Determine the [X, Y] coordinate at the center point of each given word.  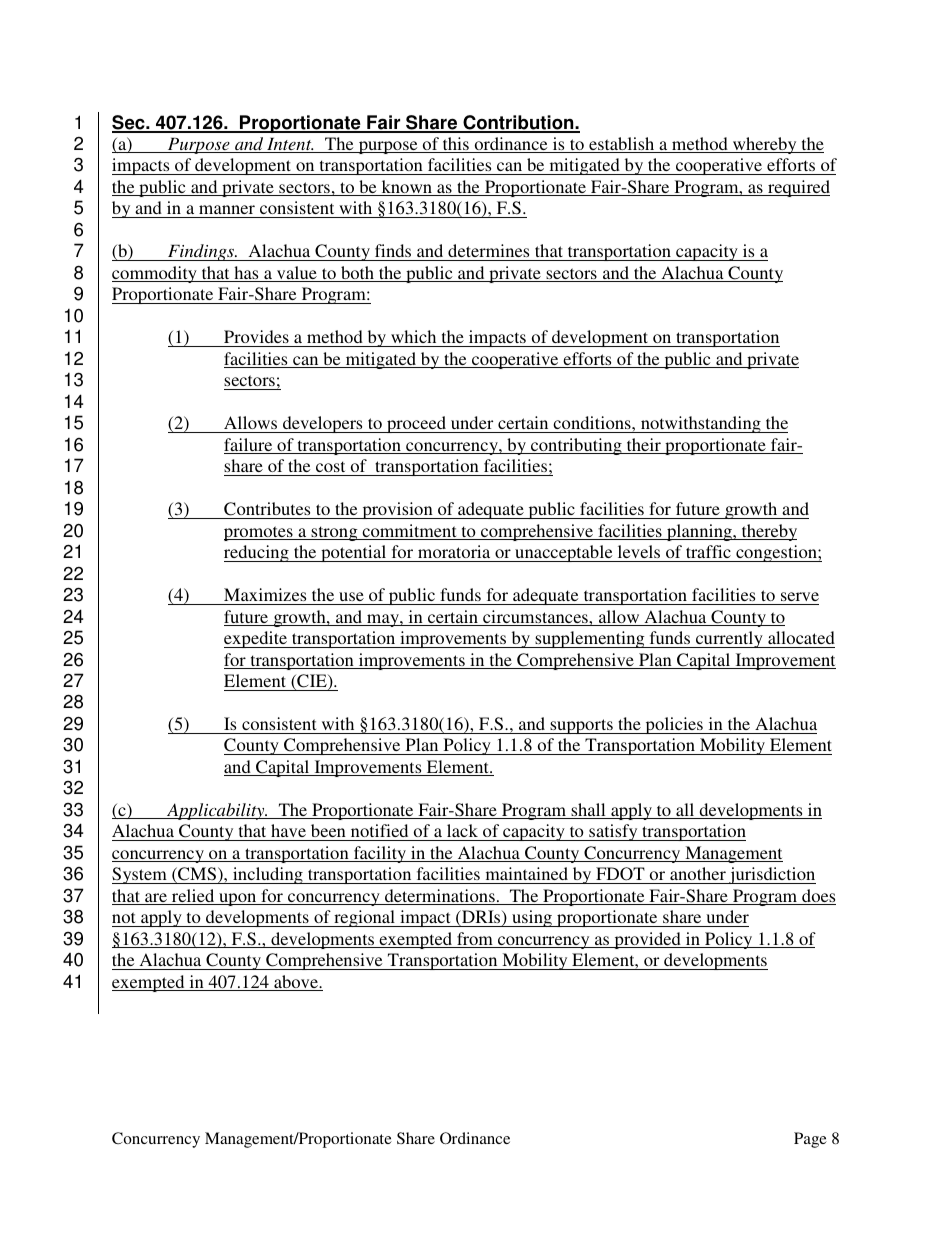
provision [397, 510]
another [698, 873]
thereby [768, 532]
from [475, 940]
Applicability [216, 811]
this [455, 145]
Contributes [267, 509]
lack [462, 832]
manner [227, 209]
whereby [765, 145]
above [296, 983]
